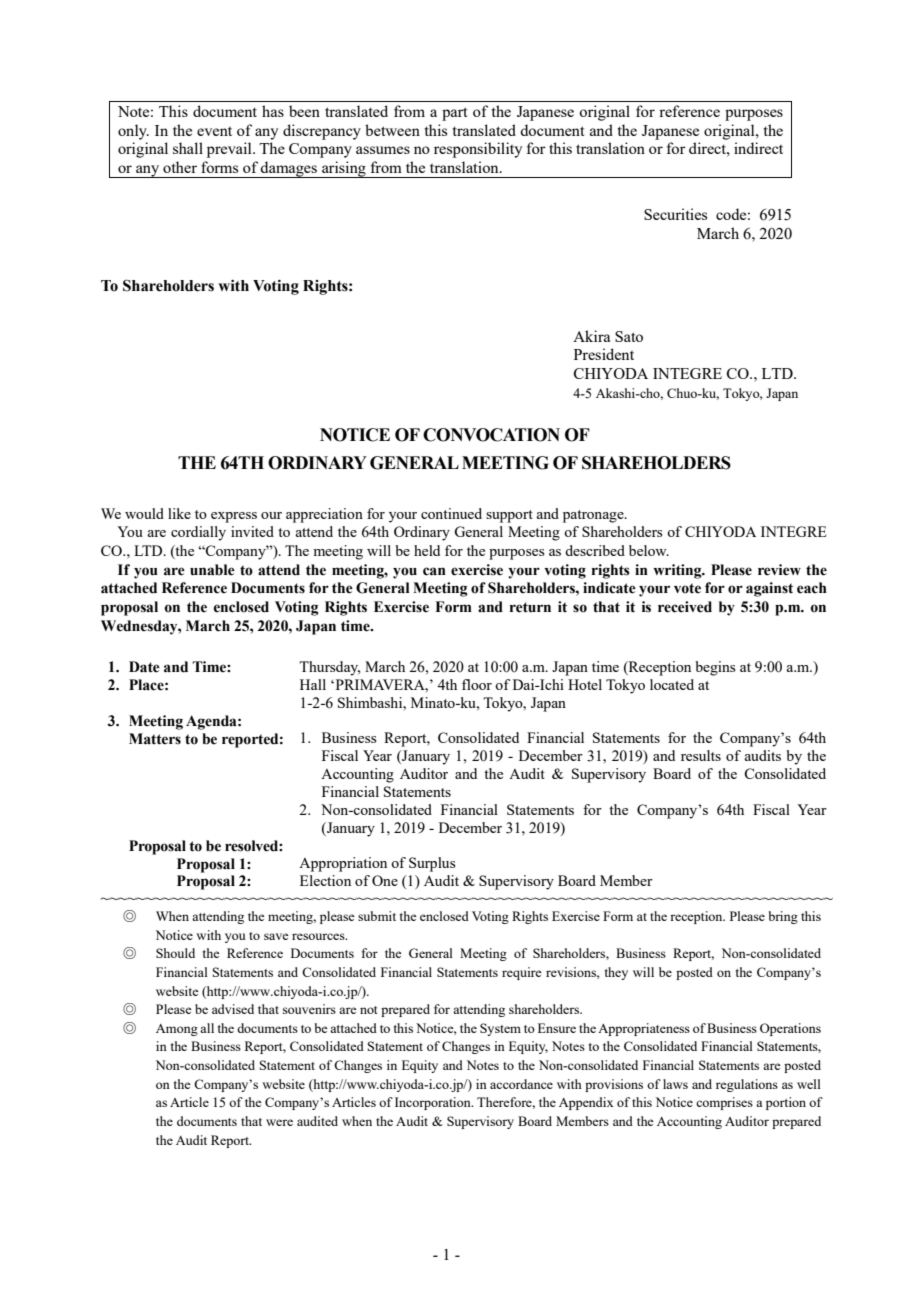  I want to click on comprises, so click(724, 1103).
